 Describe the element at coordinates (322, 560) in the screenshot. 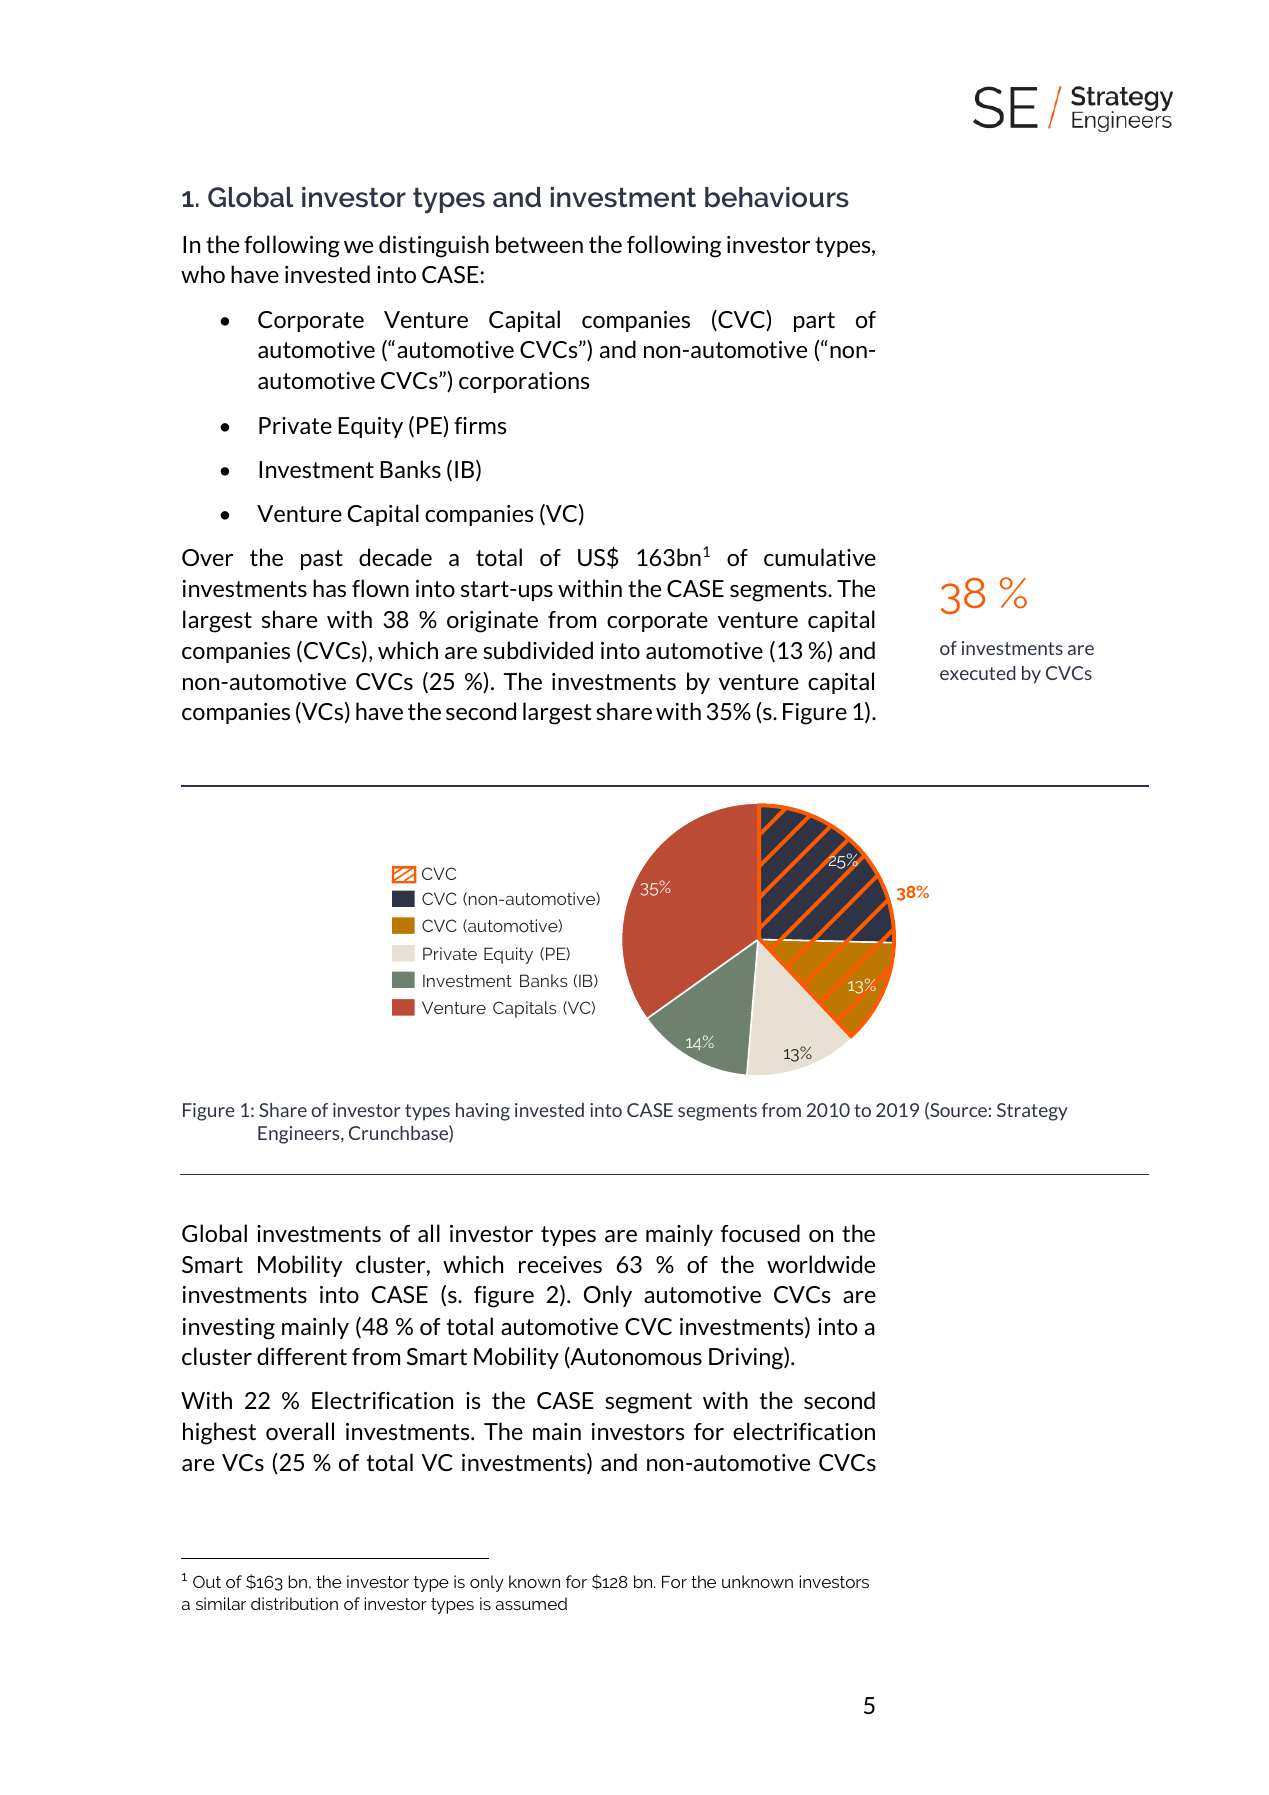

I see `past` at that location.
